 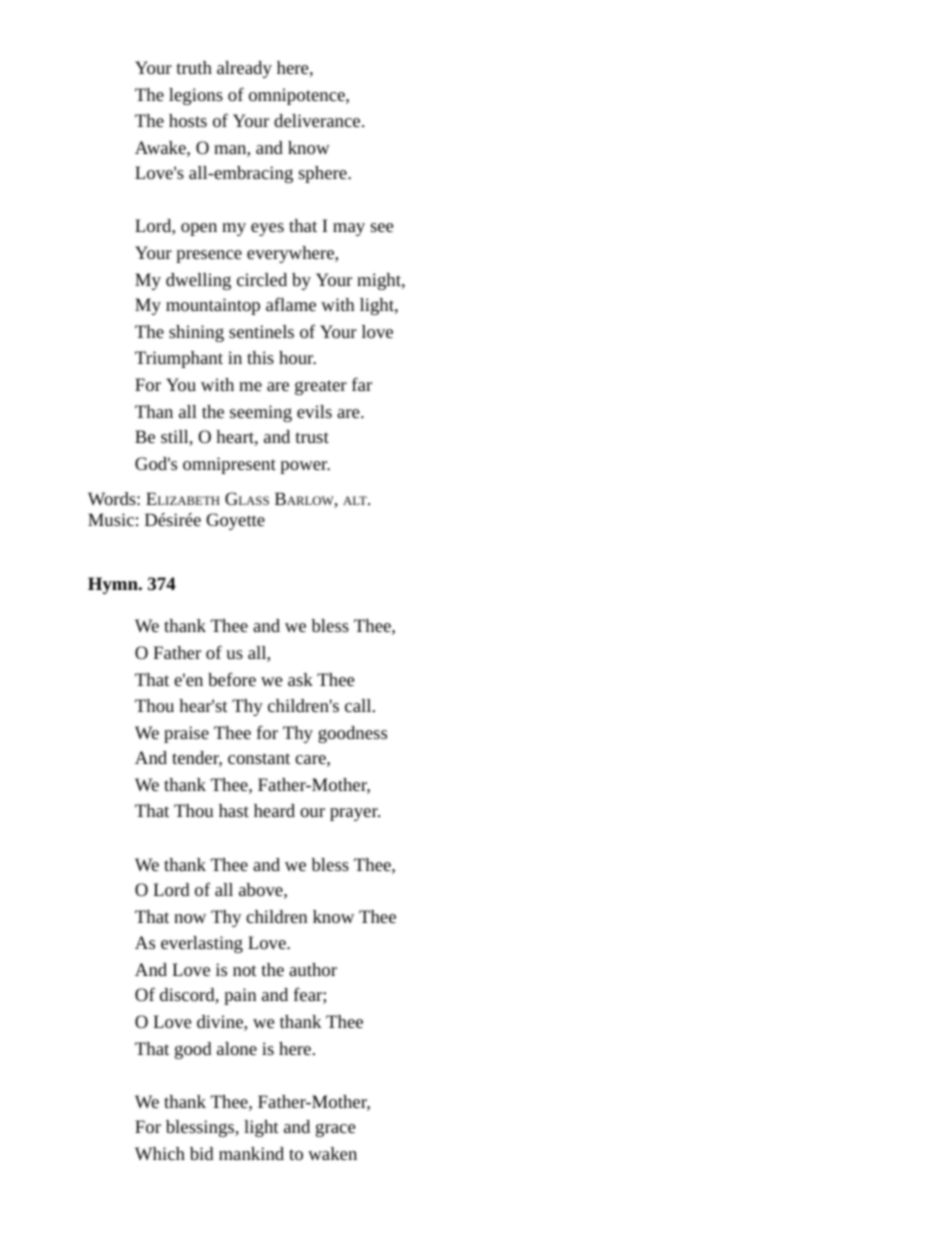 I want to click on before, so click(x=232, y=679).
